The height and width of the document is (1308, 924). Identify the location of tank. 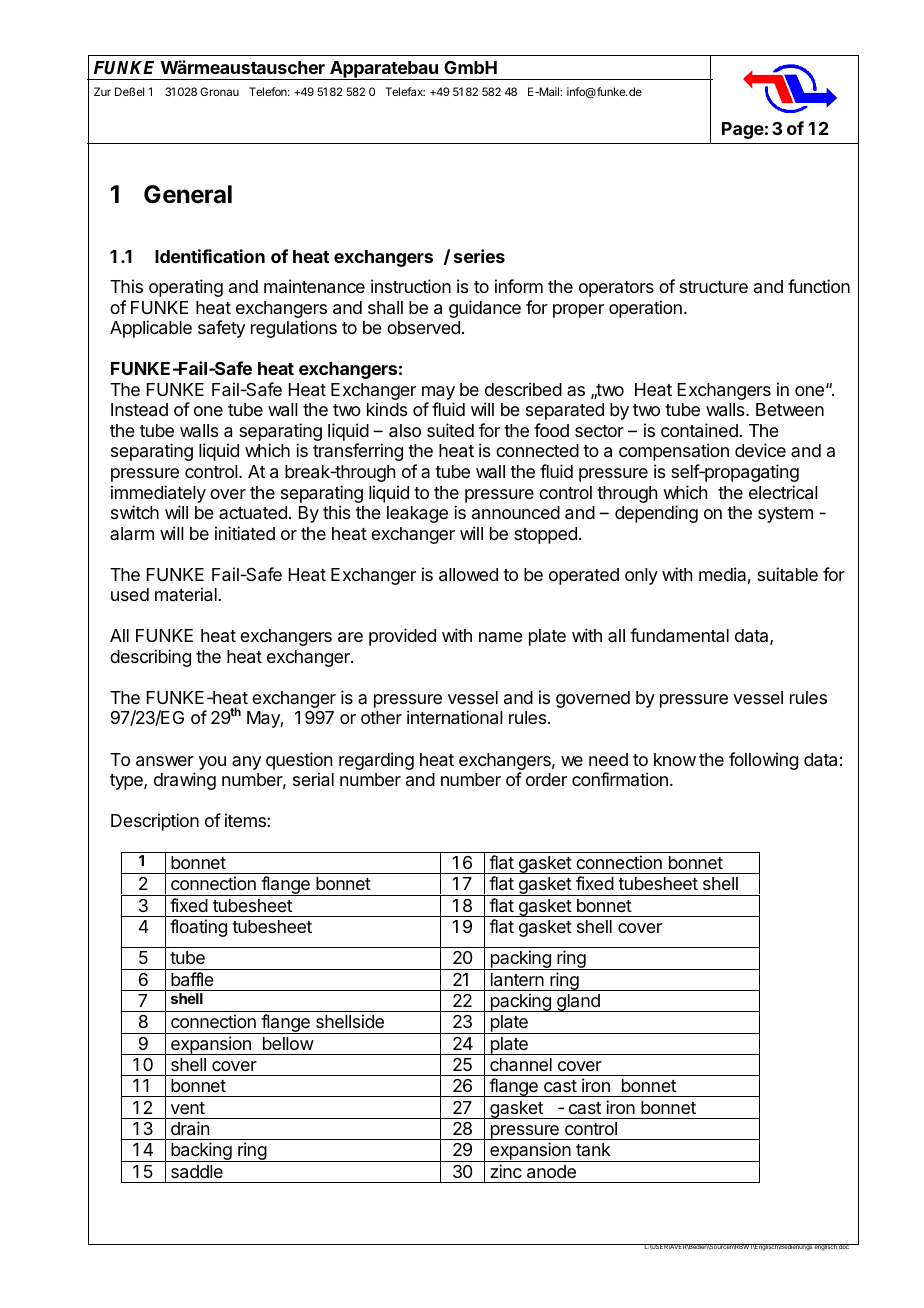
(593, 1149).
